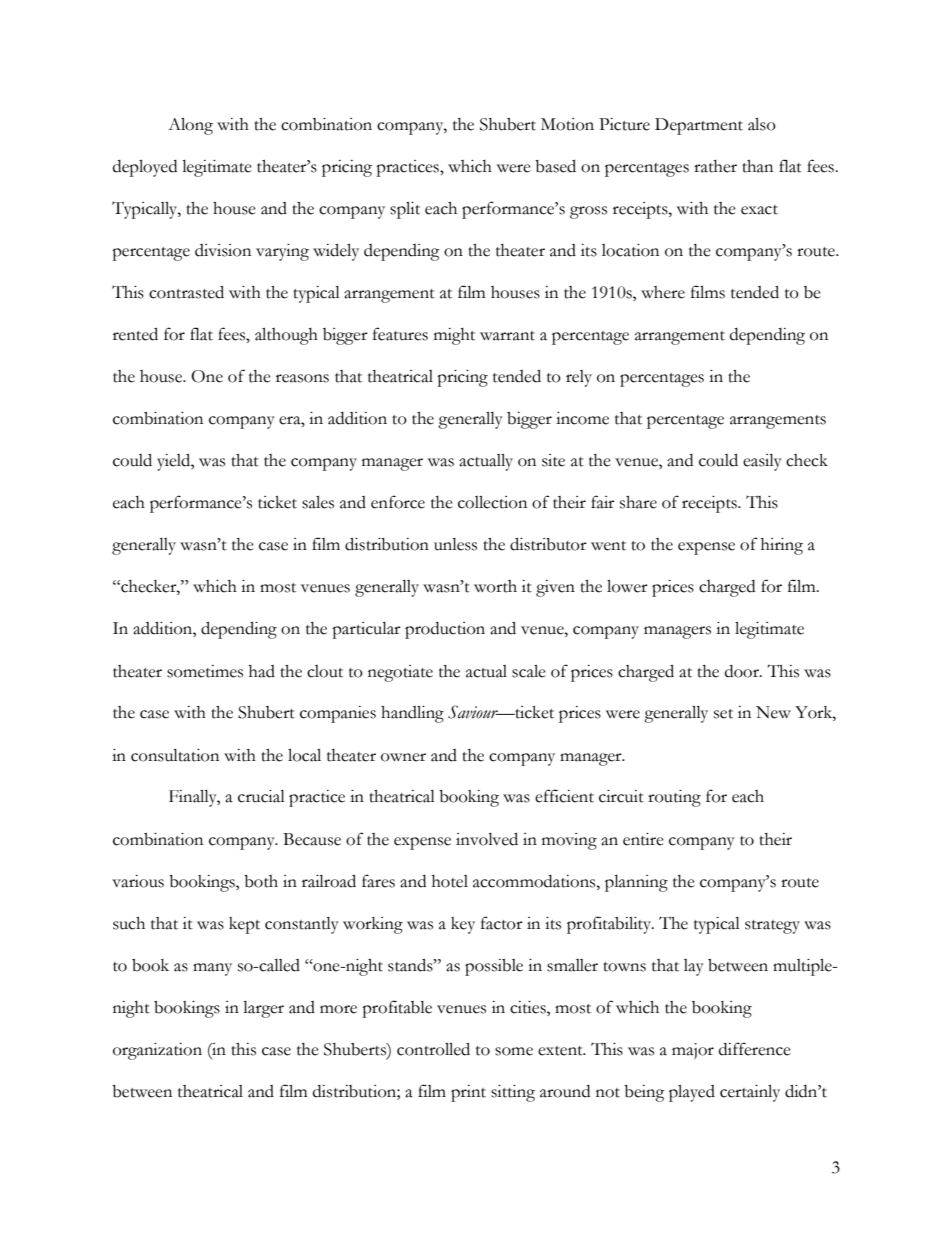  I want to click on Along, so click(190, 126).
